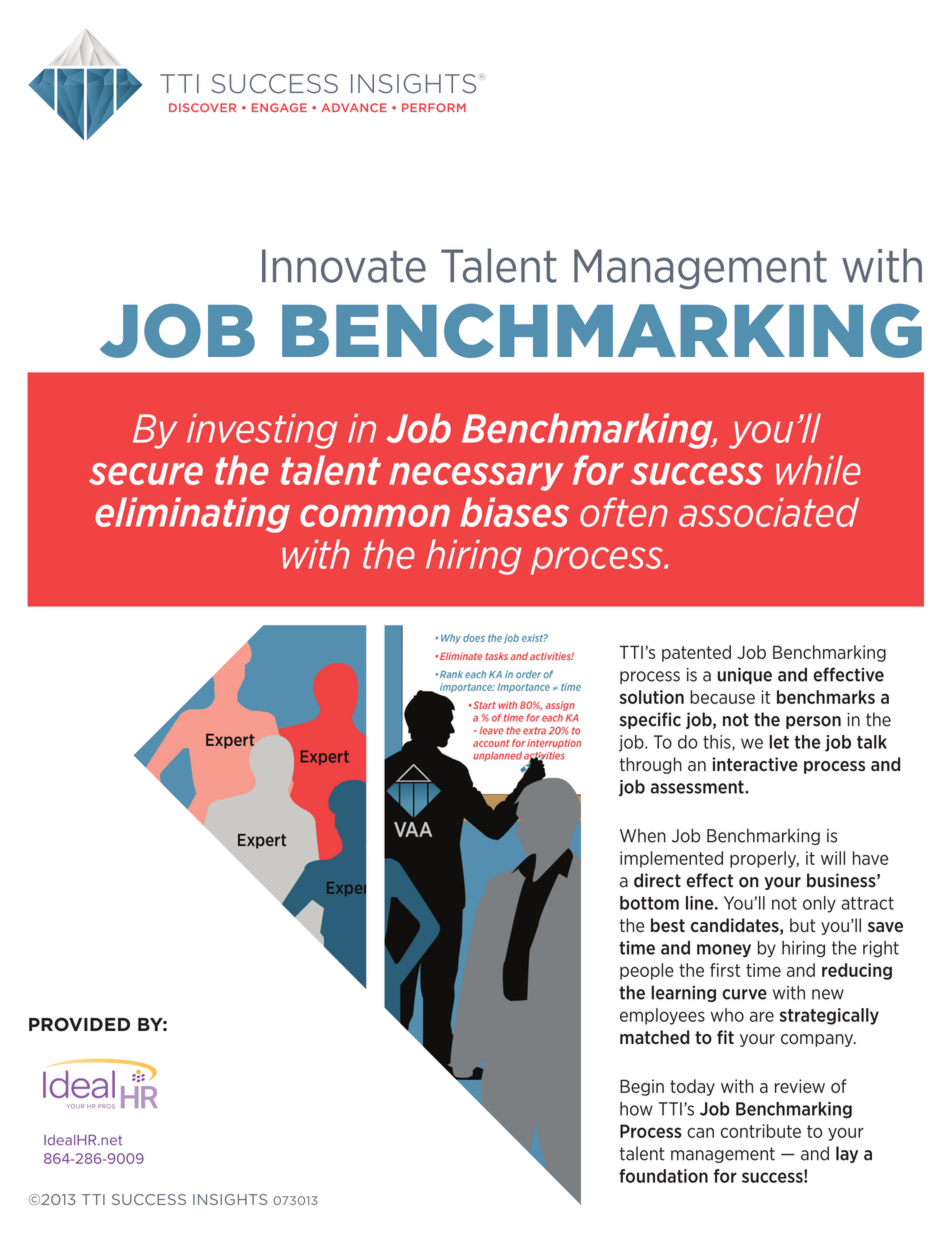  What do you see at coordinates (354, 107) in the screenshot?
I see `ADVANCE` at bounding box center [354, 107].
